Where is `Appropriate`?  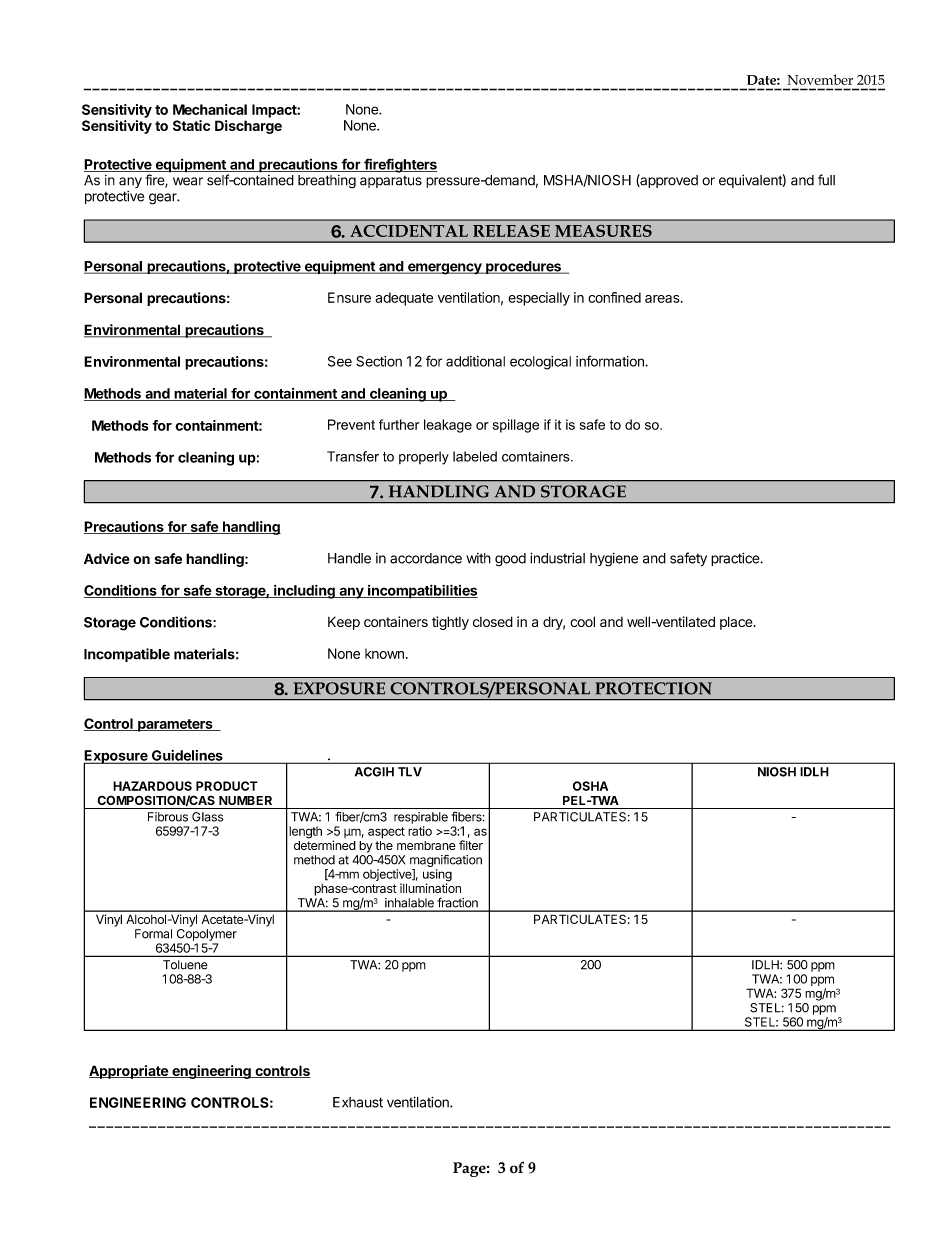 Appropriate is located at coordinates (129, 1072).
